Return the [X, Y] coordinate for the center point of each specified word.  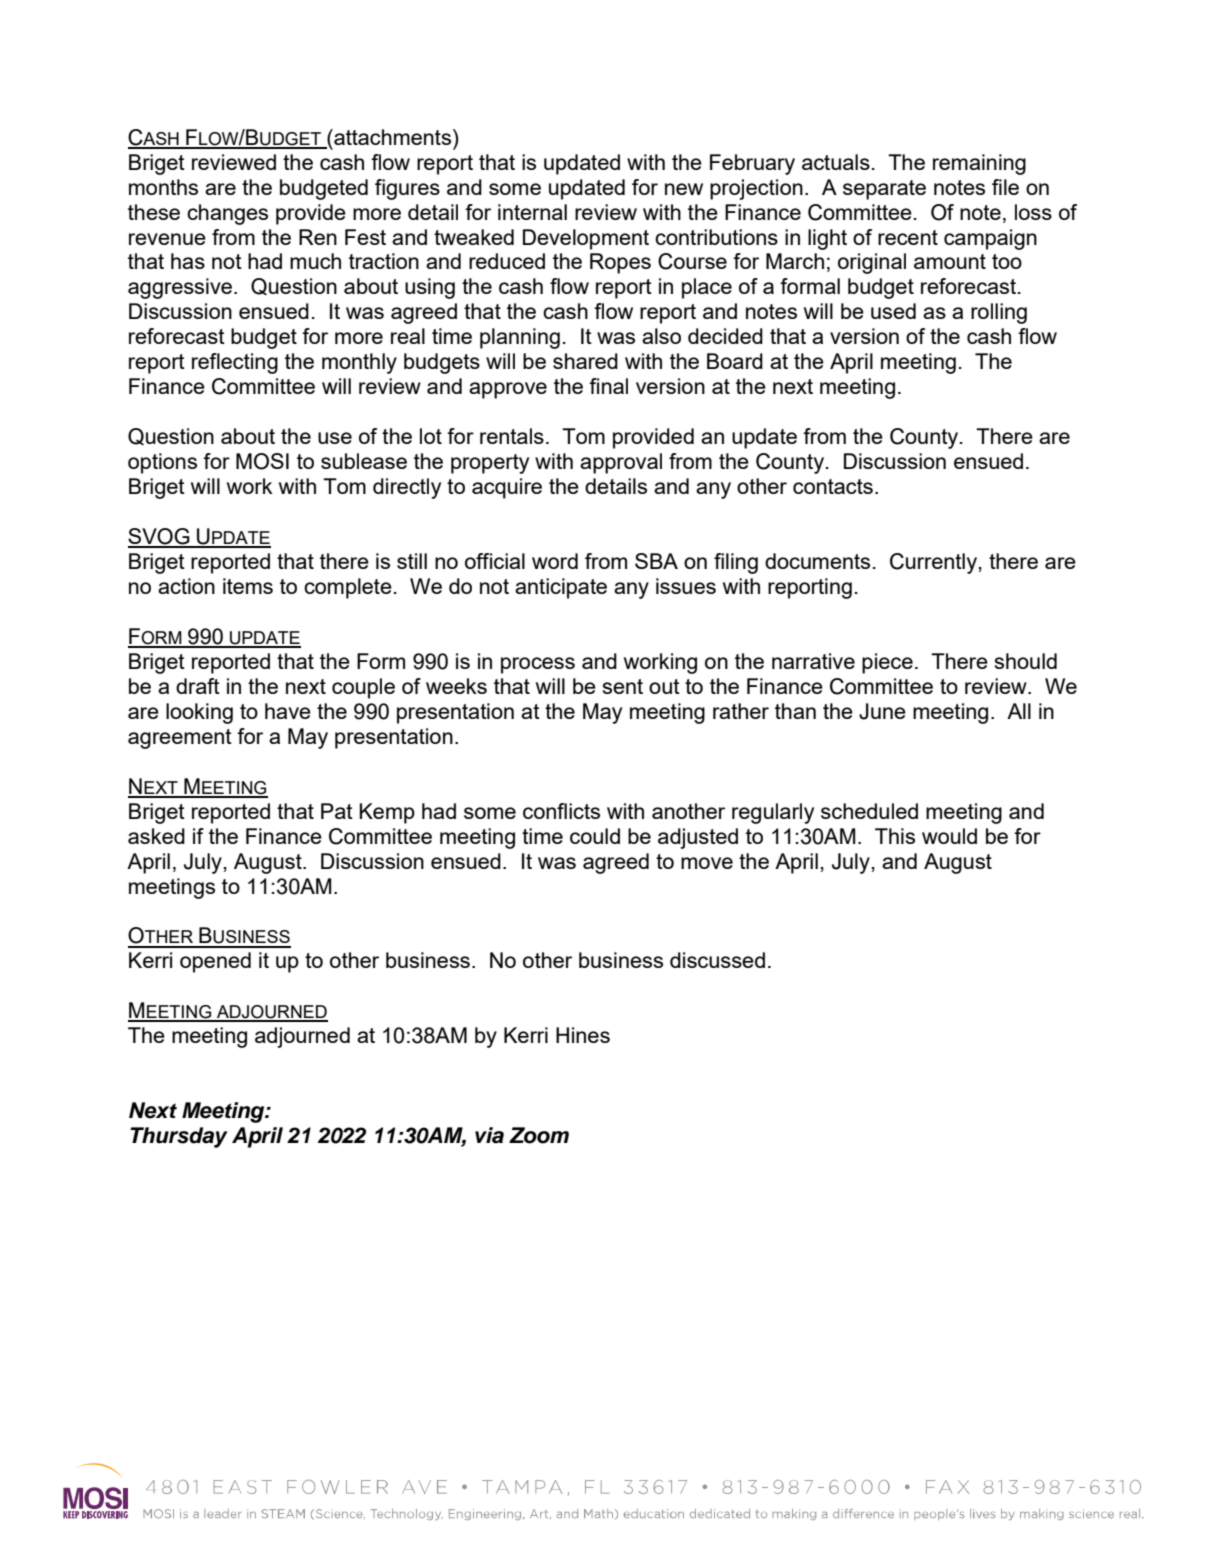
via [489, 1135]
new [684, 189]
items [248, 586]
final [608, 386]
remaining [979, 164]
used [893, 311]
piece [887, 663]
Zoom [539, 1135]
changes [227, 214]
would [949, 836]
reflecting [235, 363]
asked [156, 836]
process [538, 665]
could [595, 836]
